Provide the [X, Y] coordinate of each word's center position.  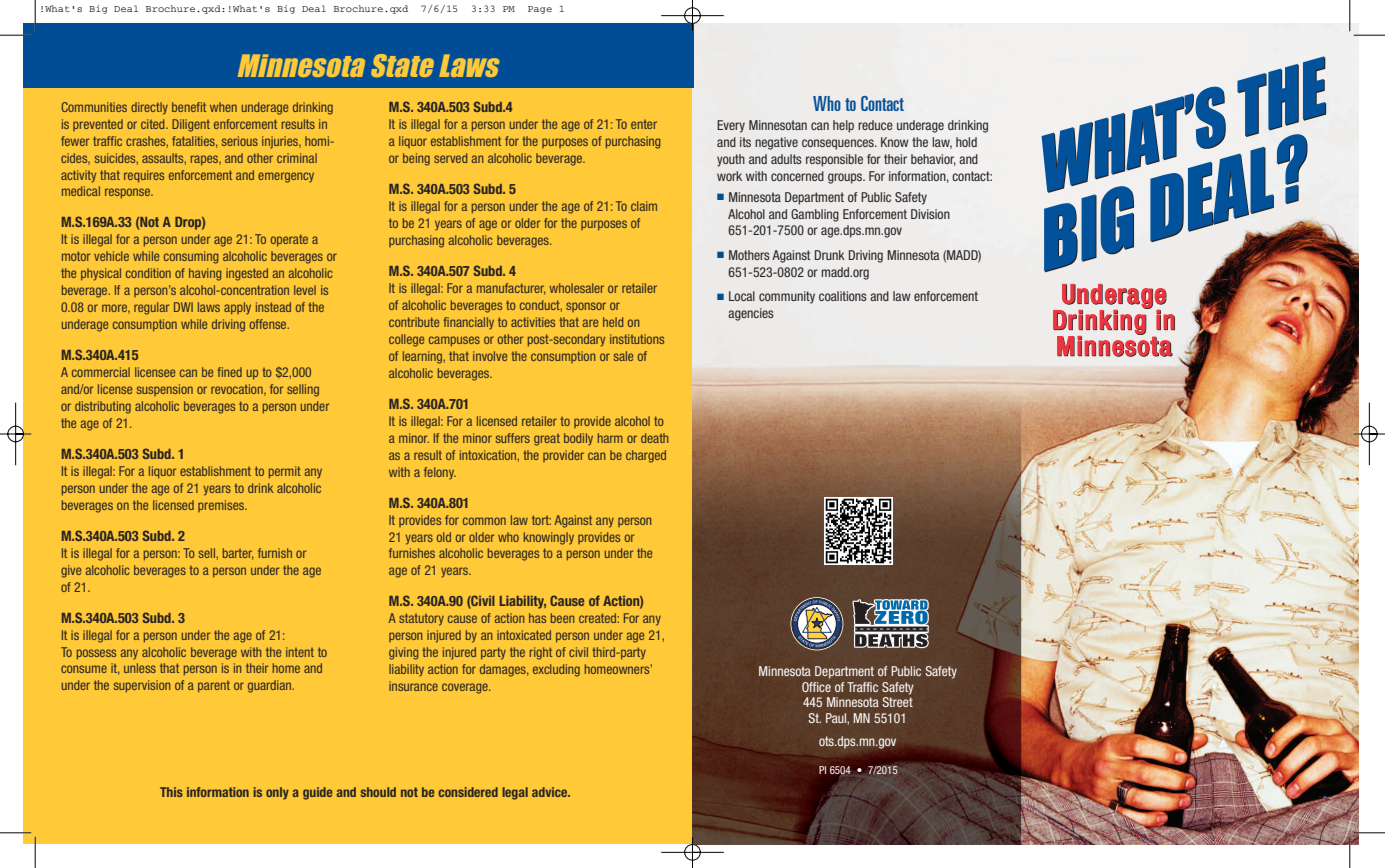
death [654, 438]
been [562, 618]
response [128, 193]
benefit [189, 107]
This [171, 792]
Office [816, 687]
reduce [875, 125]
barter [238, 554]
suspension [165, 390]
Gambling [815, 215]
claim [644, 206]
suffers [513, 438]
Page [540, 10]
